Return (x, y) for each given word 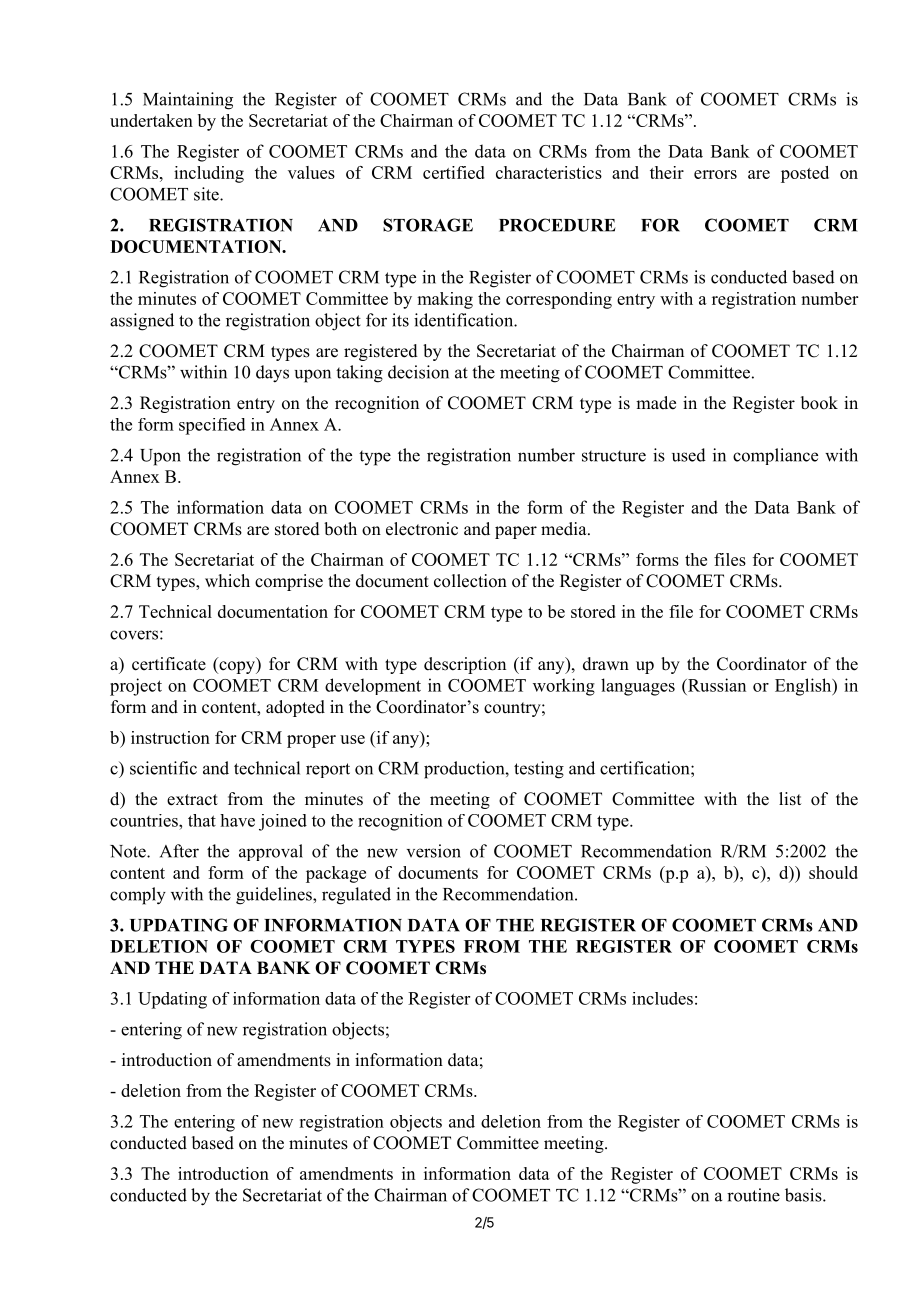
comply (138, 896)
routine (753, 1195)
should (833, 872)
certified (454, 172)
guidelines (275, 896)
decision (418, 372)
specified (212, 426)
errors (715, 174)
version (434, 851)
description (465, 665)
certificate (169, 664)
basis (804, 1195)
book (819, 403)
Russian (716, 685)
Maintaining (188, 101)
